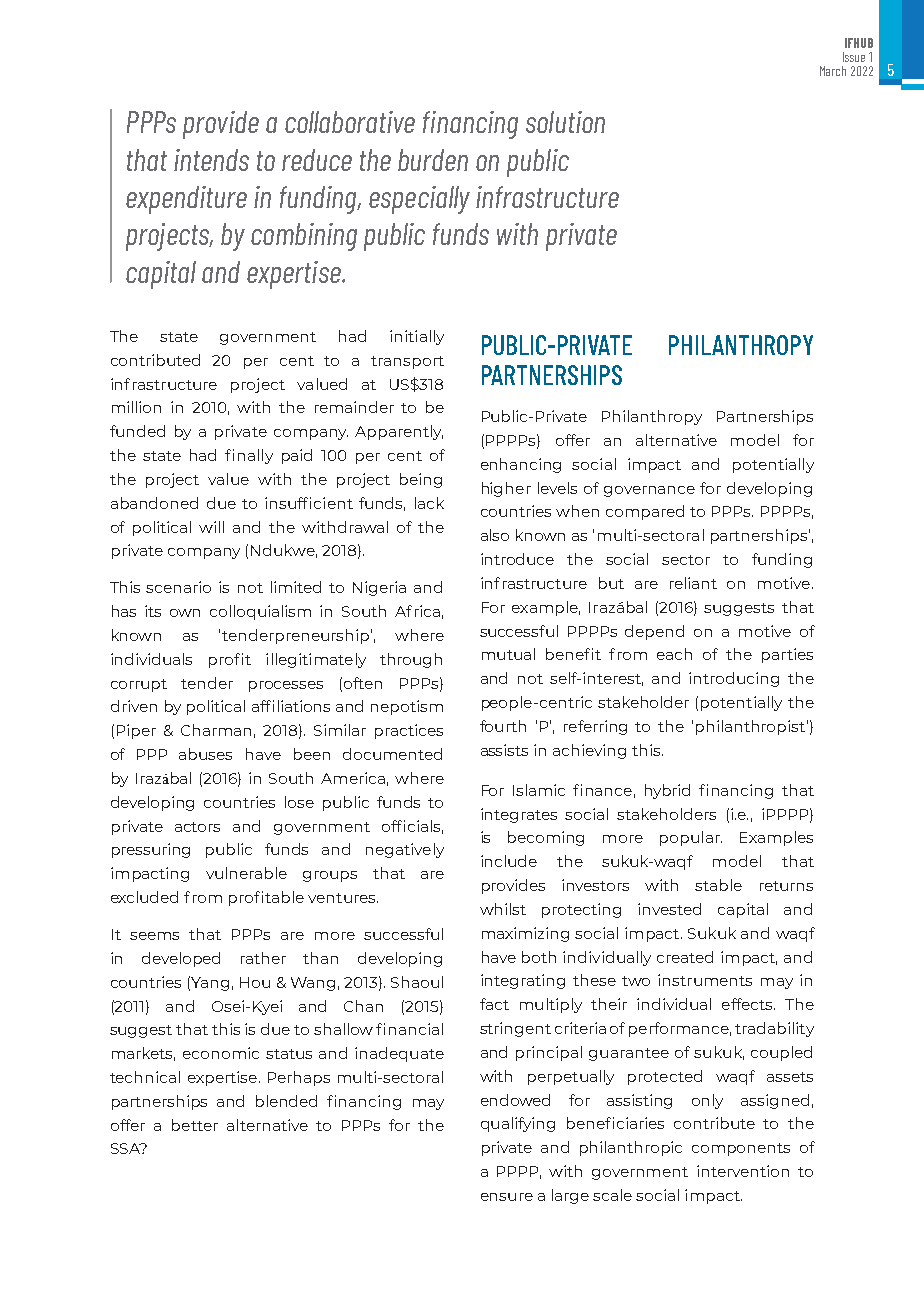  Describe the element at coordinates (743, 1171) in the image. I see `intervention` at that location.
